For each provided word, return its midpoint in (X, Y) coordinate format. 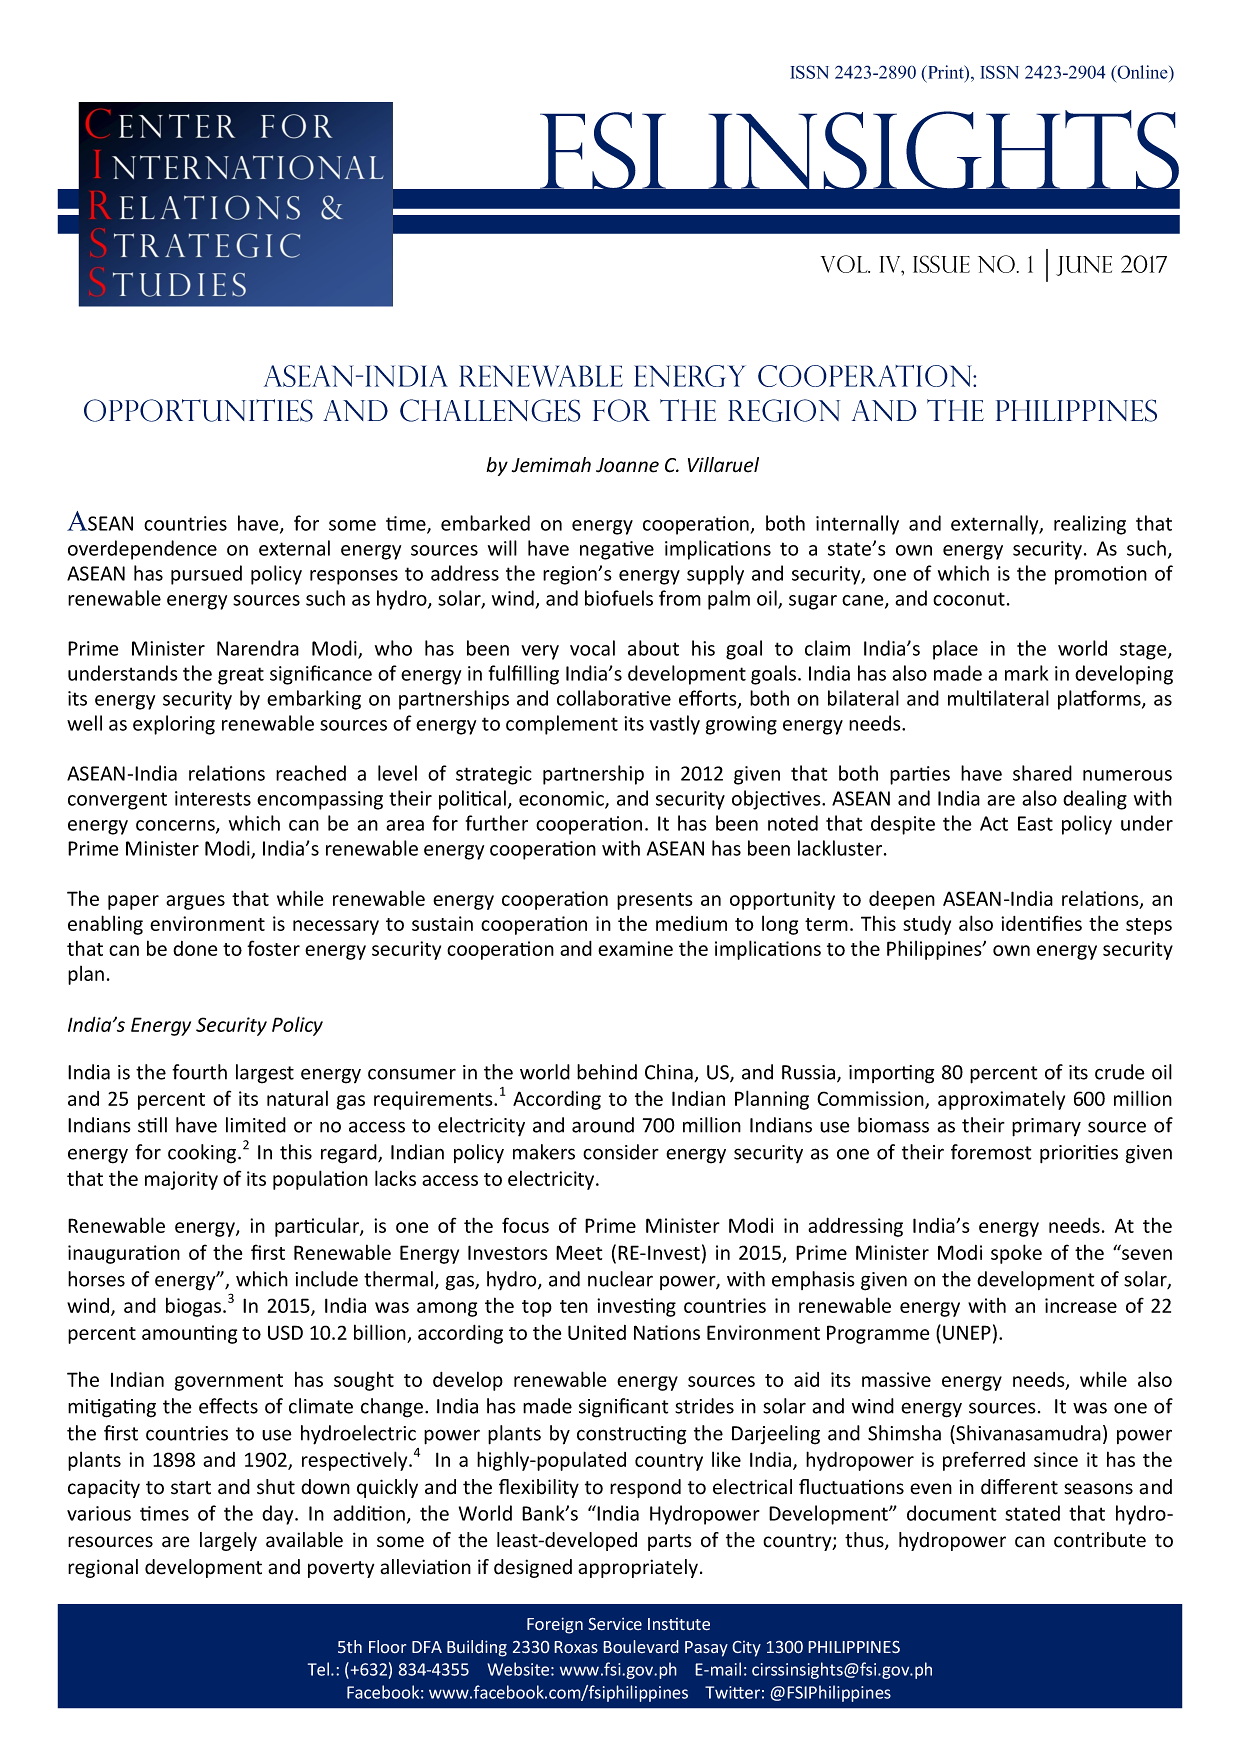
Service (615, 1624)
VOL (845, 264)
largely (228, 1541)
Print (946, 72)
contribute (1100, 1540)
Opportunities (198, 410)
